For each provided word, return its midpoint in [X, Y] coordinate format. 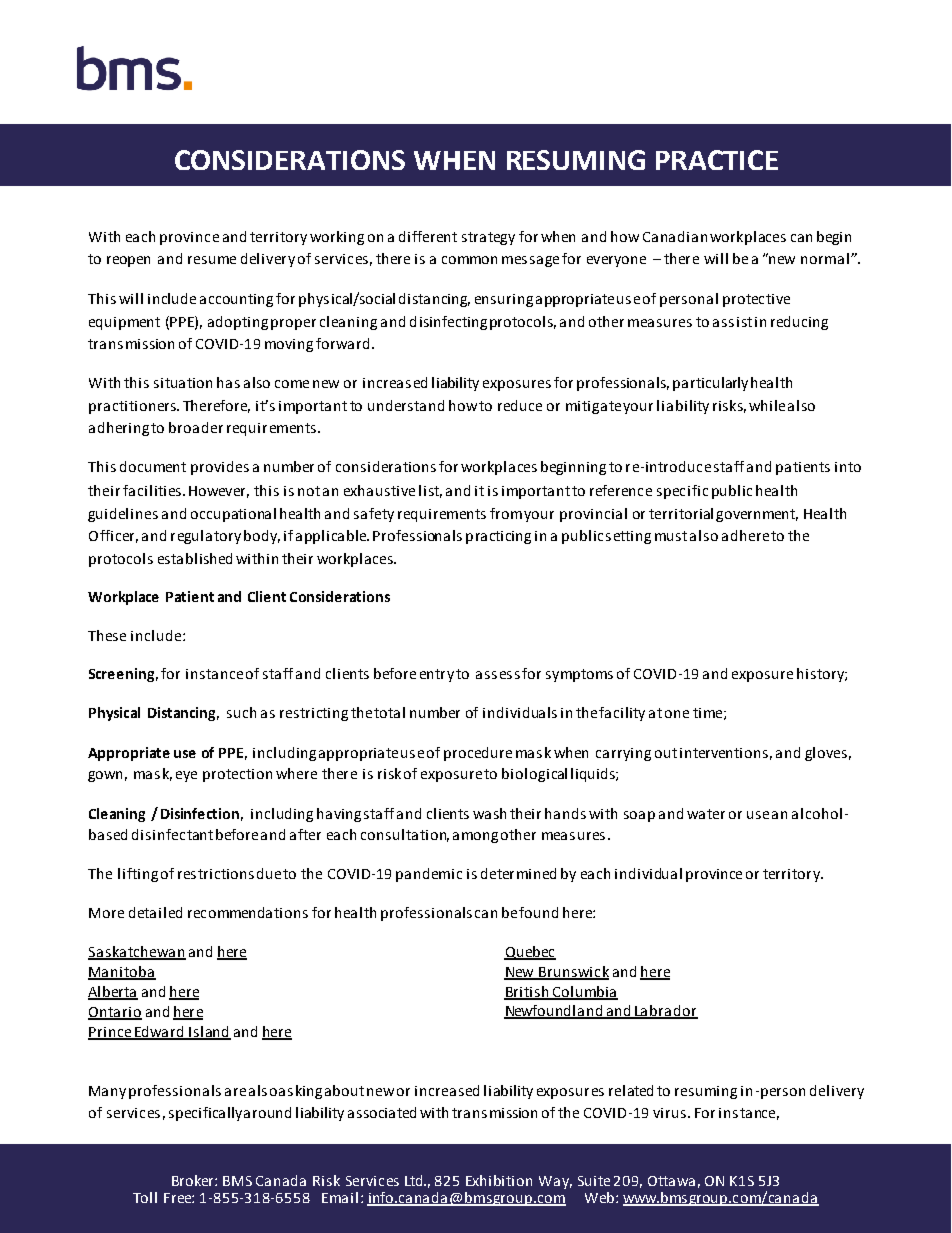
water [706, 814]
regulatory [206, 537]
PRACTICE [717, 160]
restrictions [216, 874]
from [506, 513]
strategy [488, 238]
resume [212, 260]
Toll [145, 1197]
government [757, 515]
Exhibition [499, 1180]
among [475, 837]
